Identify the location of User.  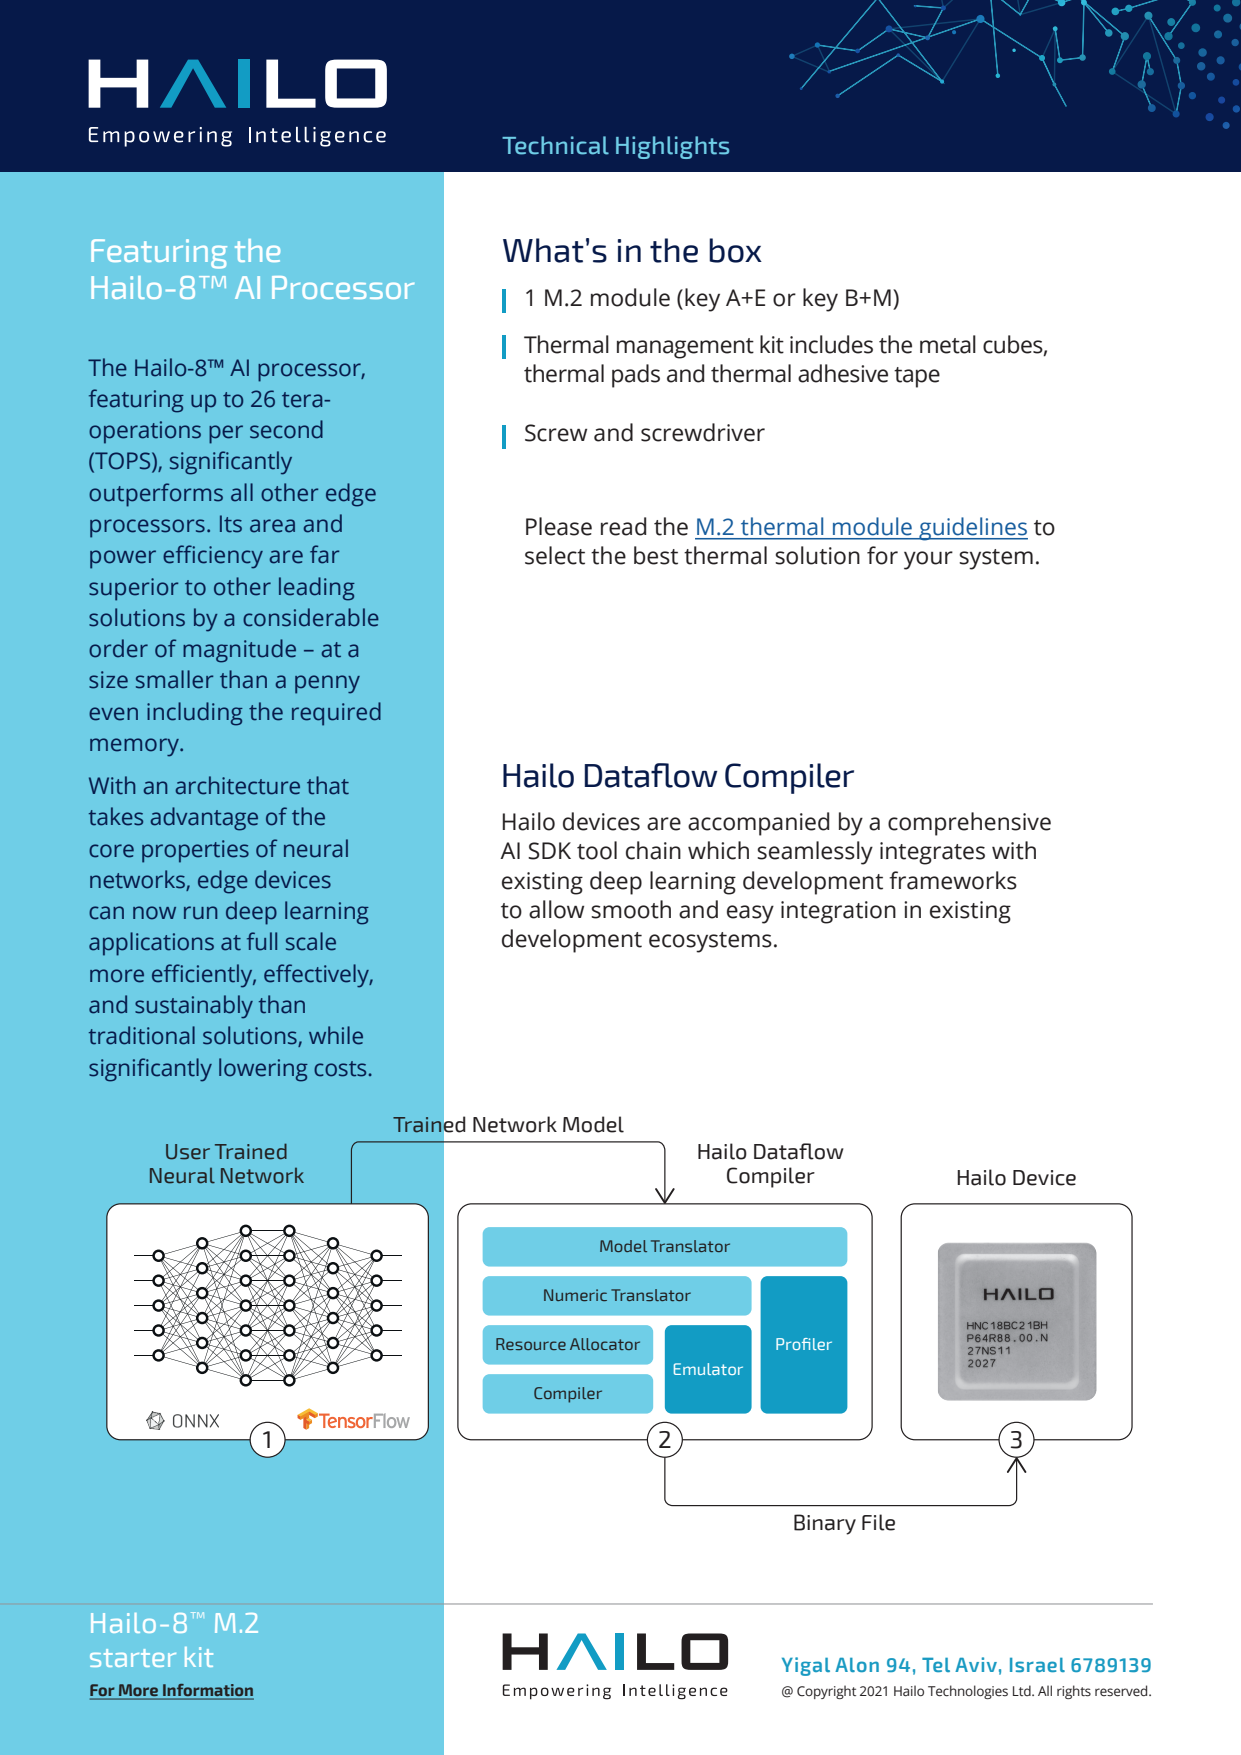
(188, 1152).
